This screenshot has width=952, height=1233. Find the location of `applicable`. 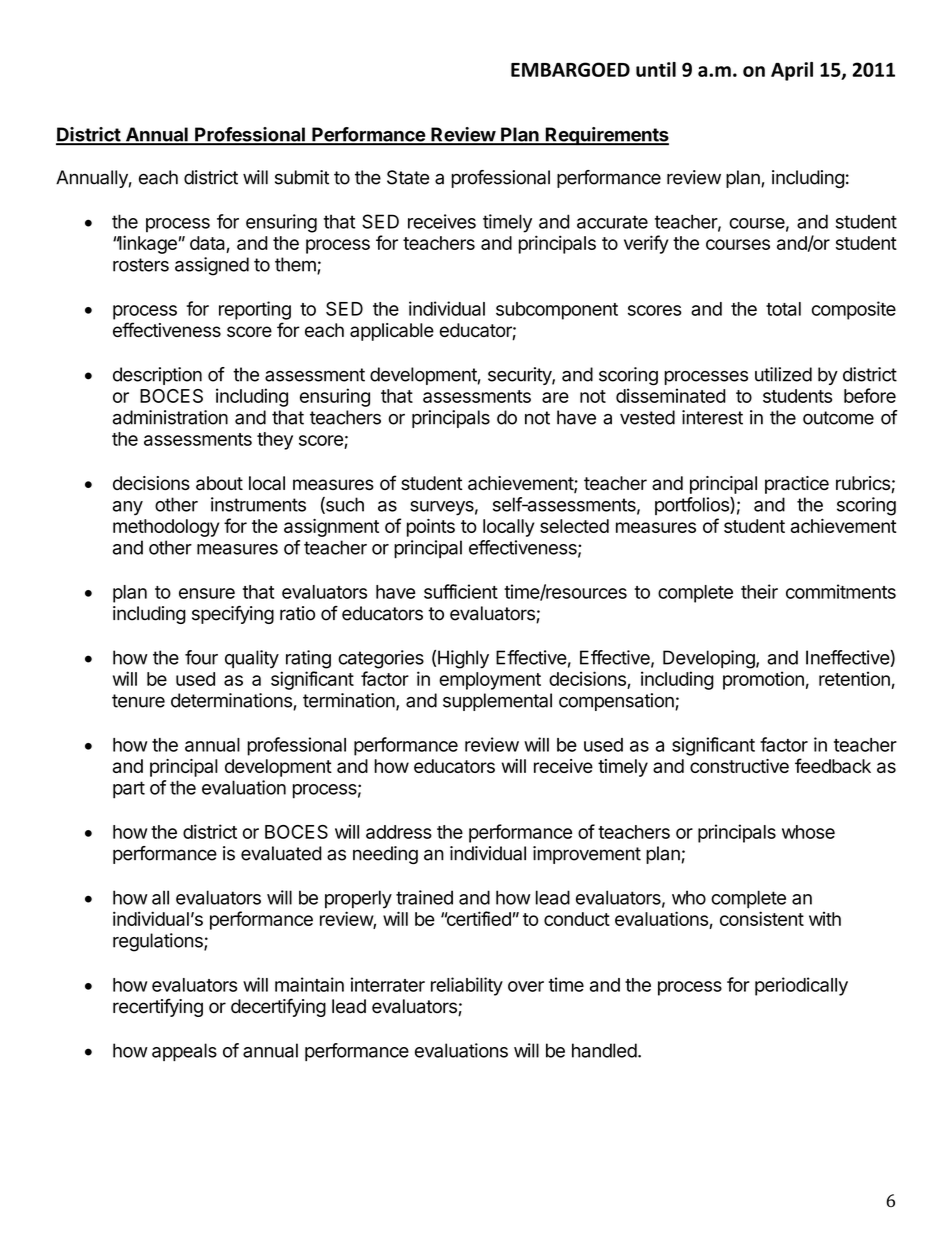

applicable is located at coordinates (392, 332).
